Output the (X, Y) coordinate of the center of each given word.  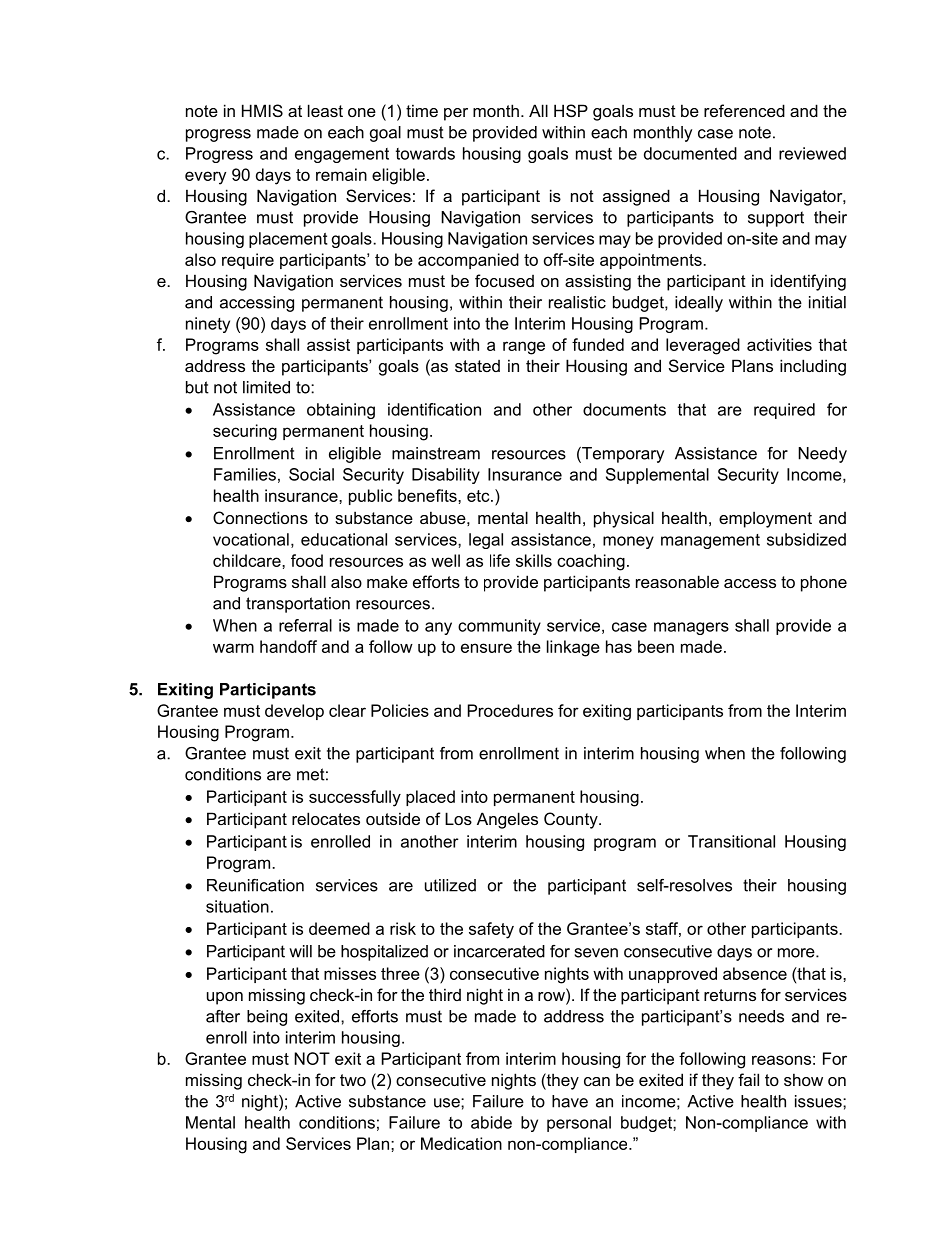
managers (691, 628)
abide (491, 1122)
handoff (288, 646)
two (353, 1080)
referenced (744, 110)
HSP (571, 110)
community (499, 627)
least (325, 110)
